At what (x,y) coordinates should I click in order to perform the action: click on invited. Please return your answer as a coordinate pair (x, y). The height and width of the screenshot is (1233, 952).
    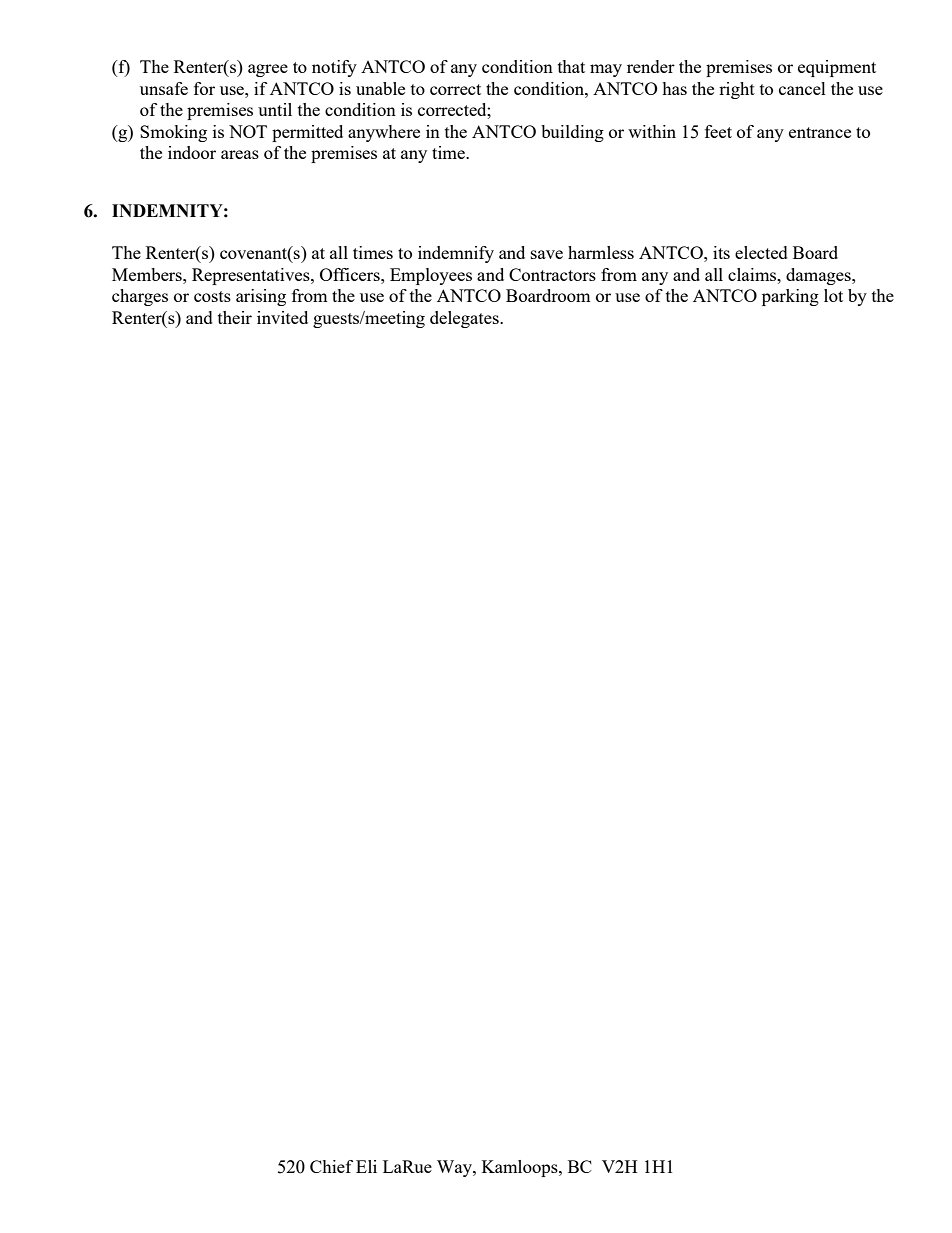
    Looking at the image, I should click on (282, 317).
